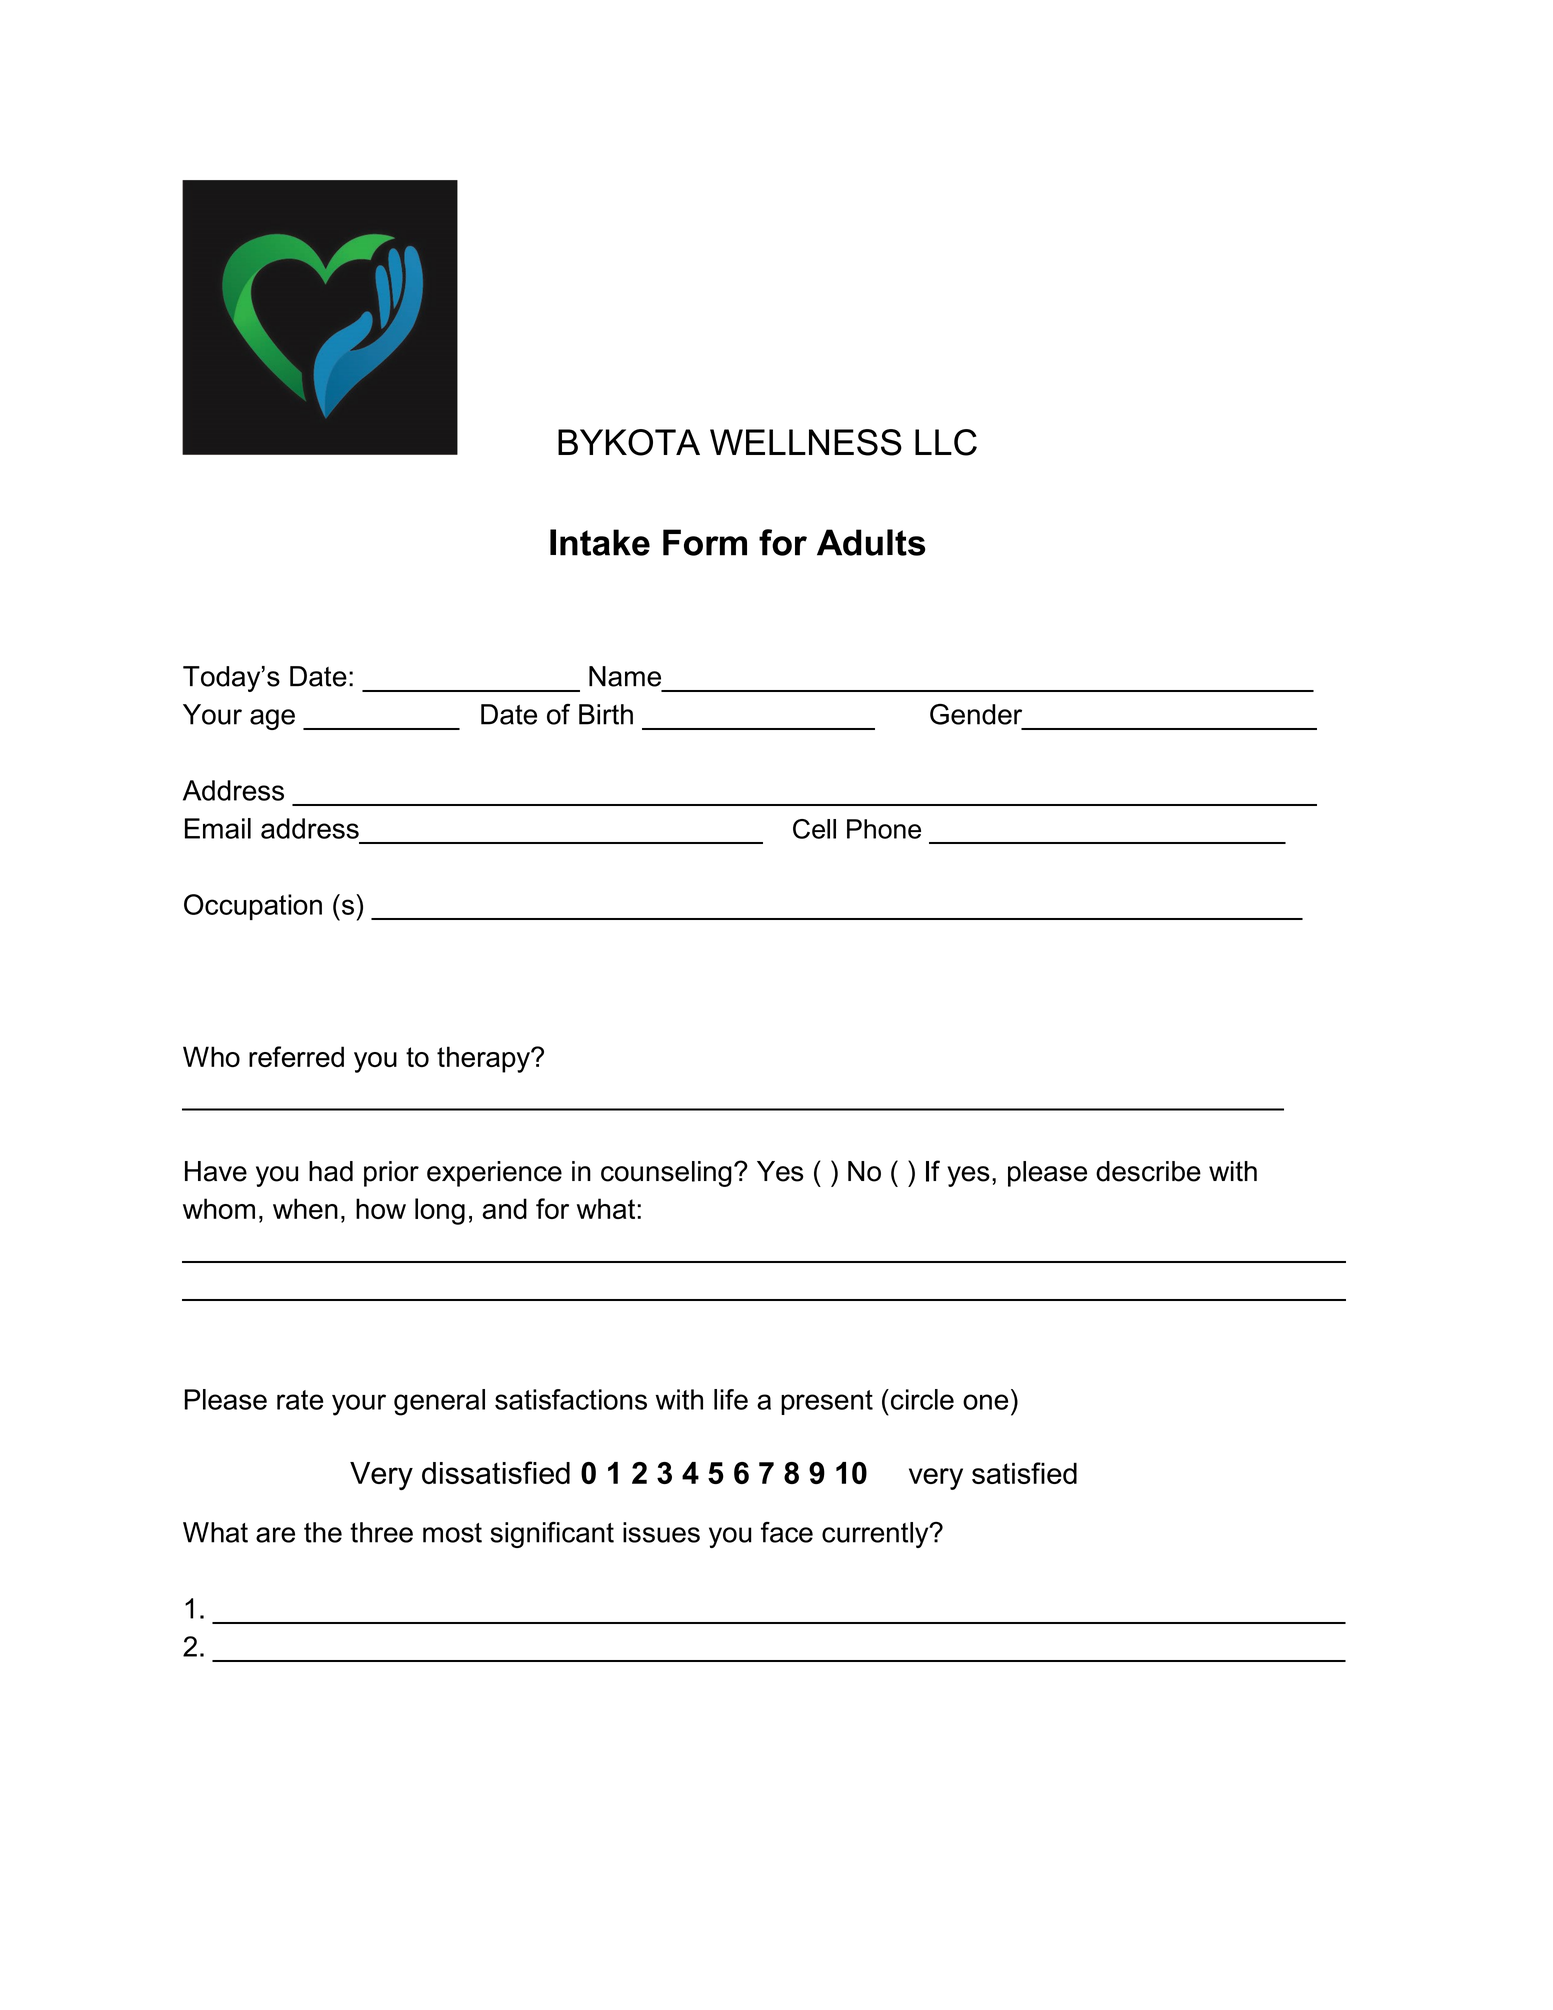 The height and width of the page is (2010, 1553). I want to click on three, so click(381, 1532).
